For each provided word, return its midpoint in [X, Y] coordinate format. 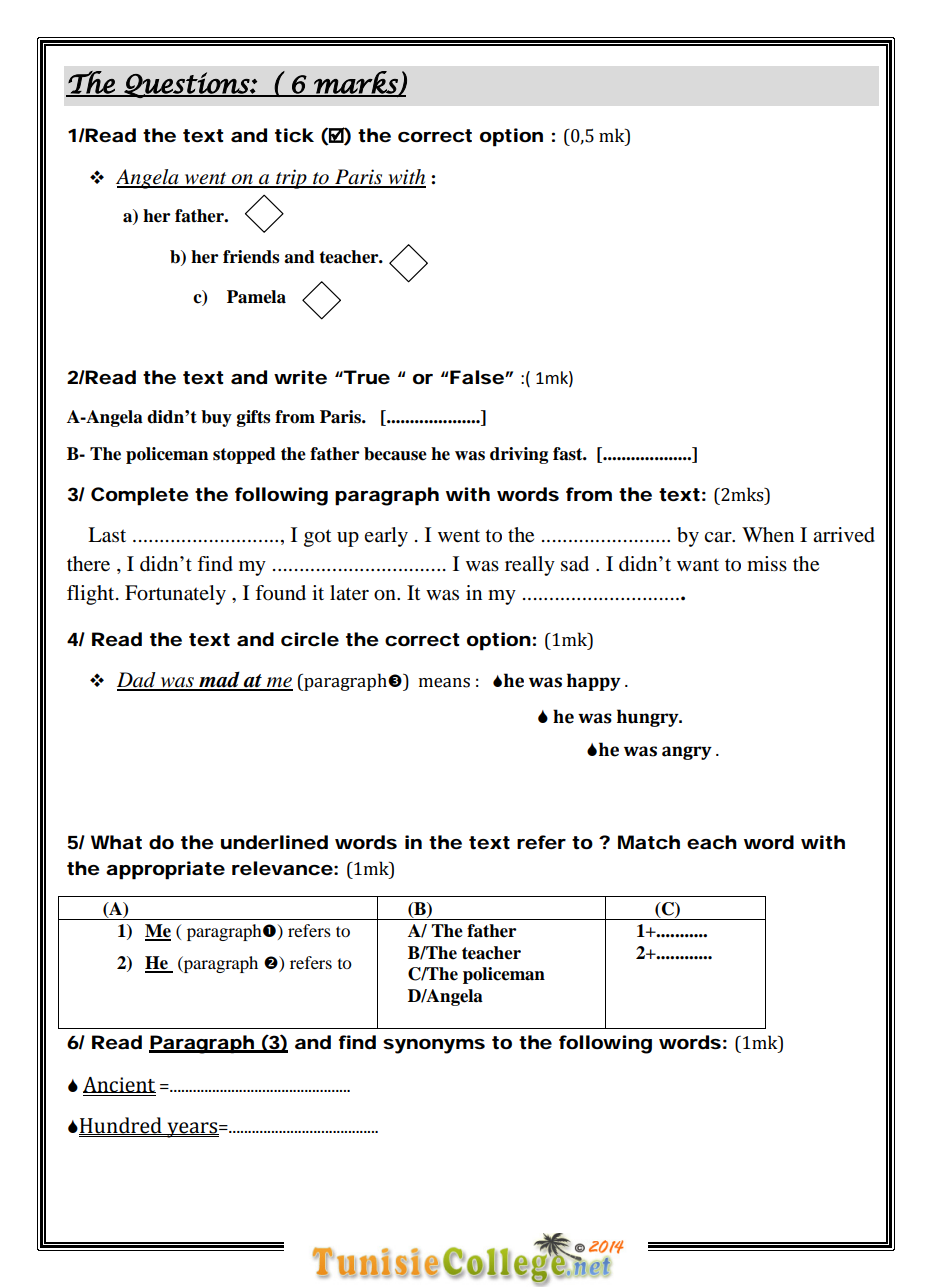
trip [291, 179]
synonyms [434, 1046]
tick [294, 135]
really [530, 566]
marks [356, 83]
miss [767, 564]
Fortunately [175, 595]
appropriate [165, 870]
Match [649, 842]
